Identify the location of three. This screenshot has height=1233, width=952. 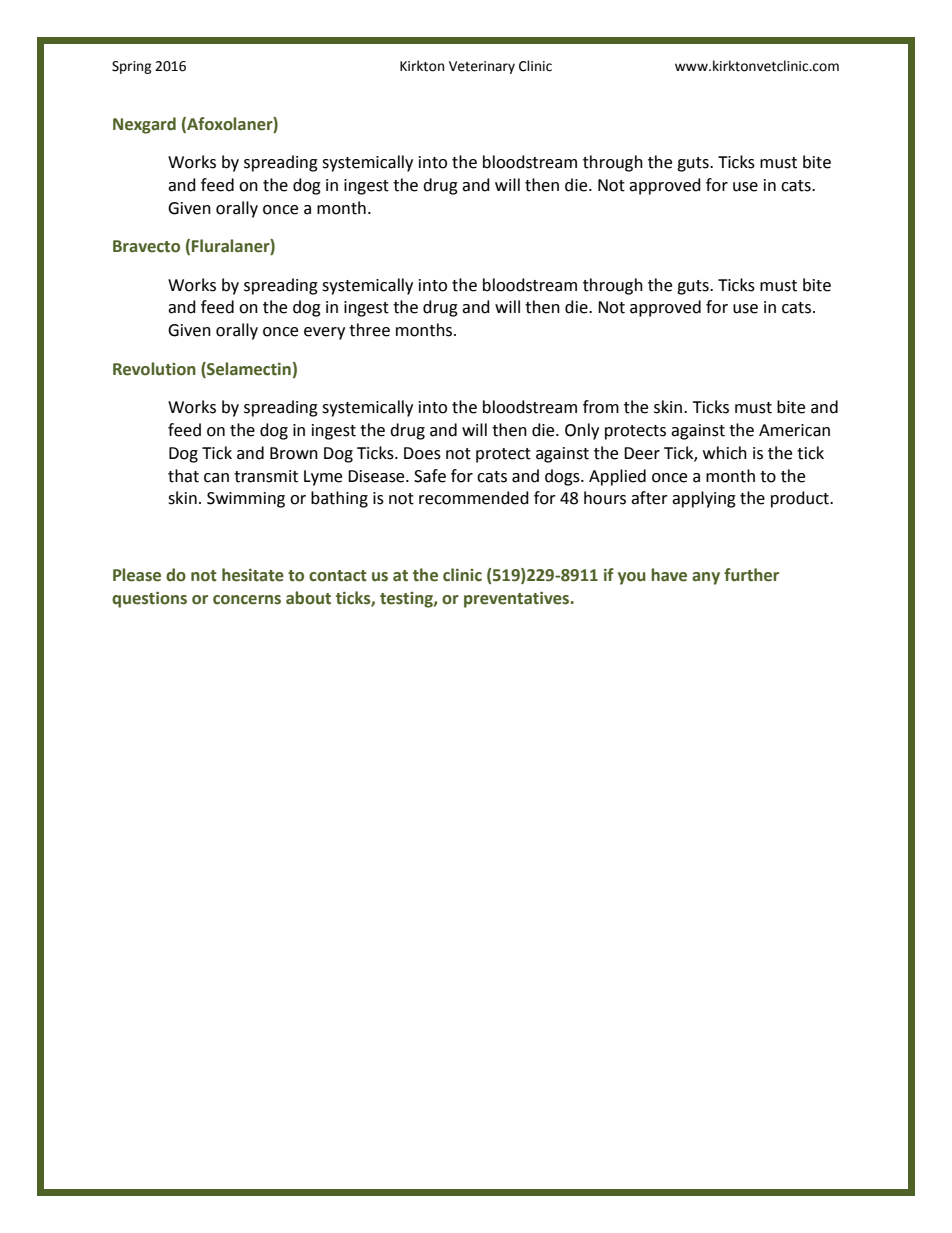
(369, 330).
